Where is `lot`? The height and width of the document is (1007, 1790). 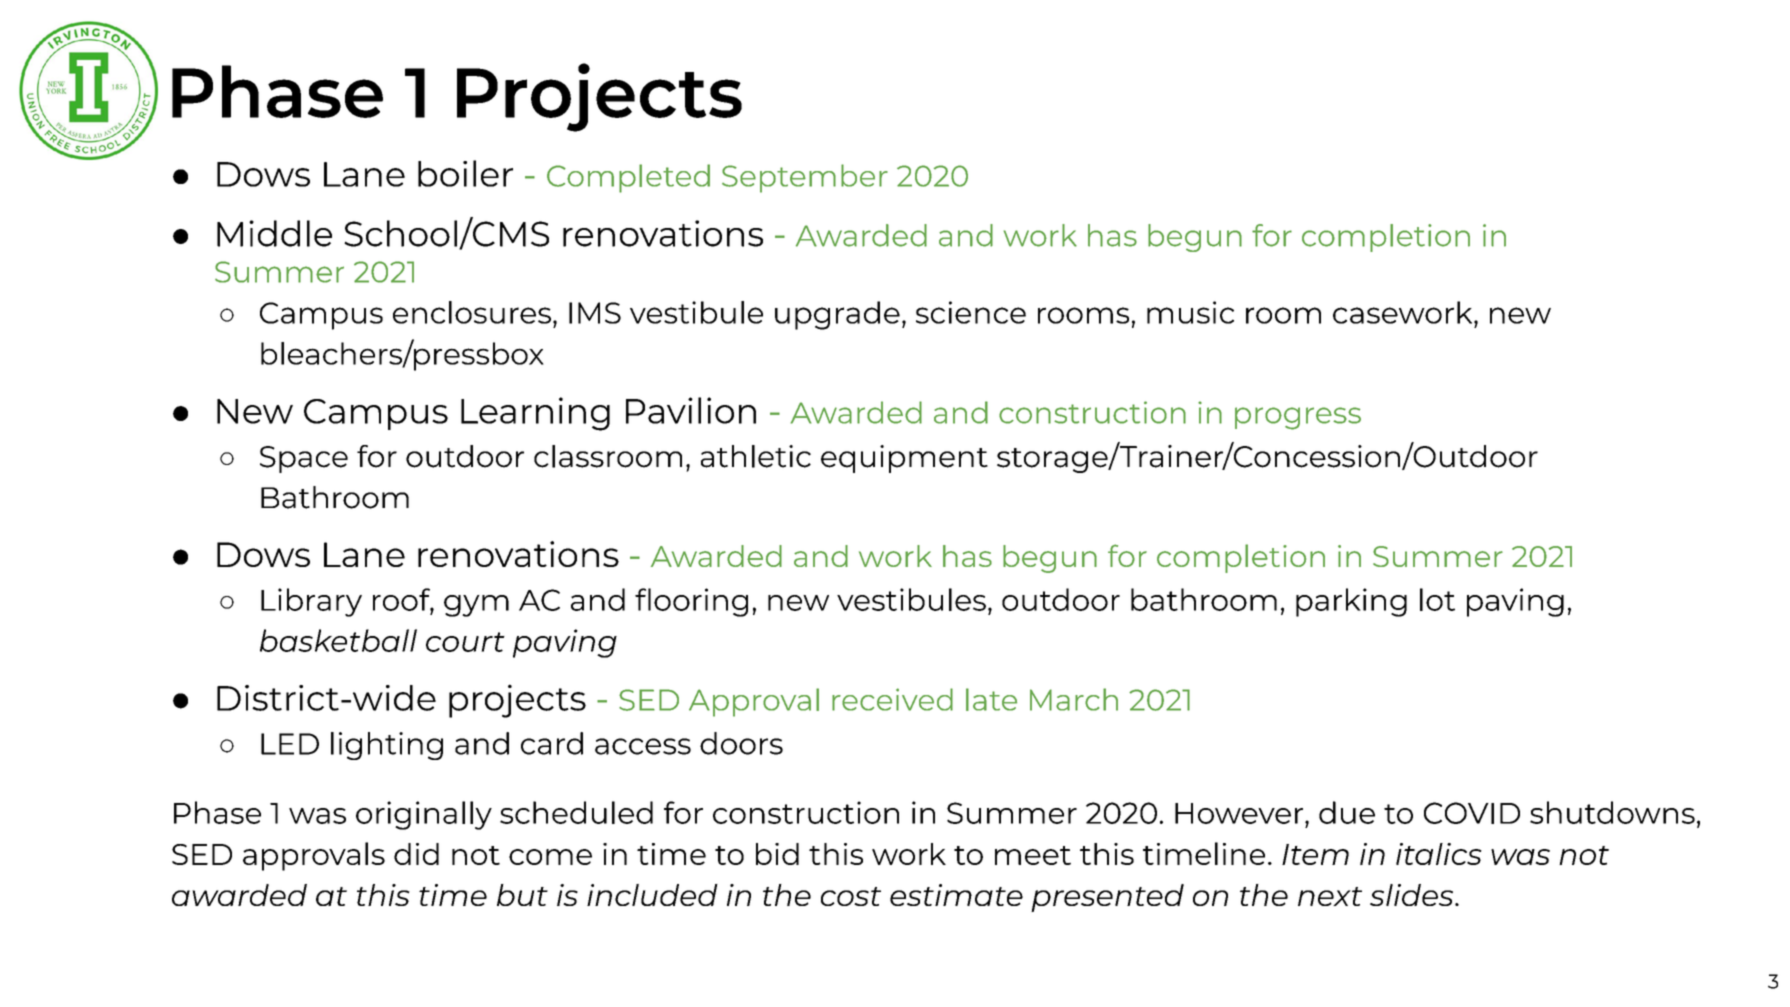 lot is located at coordinates (1437, 599).
